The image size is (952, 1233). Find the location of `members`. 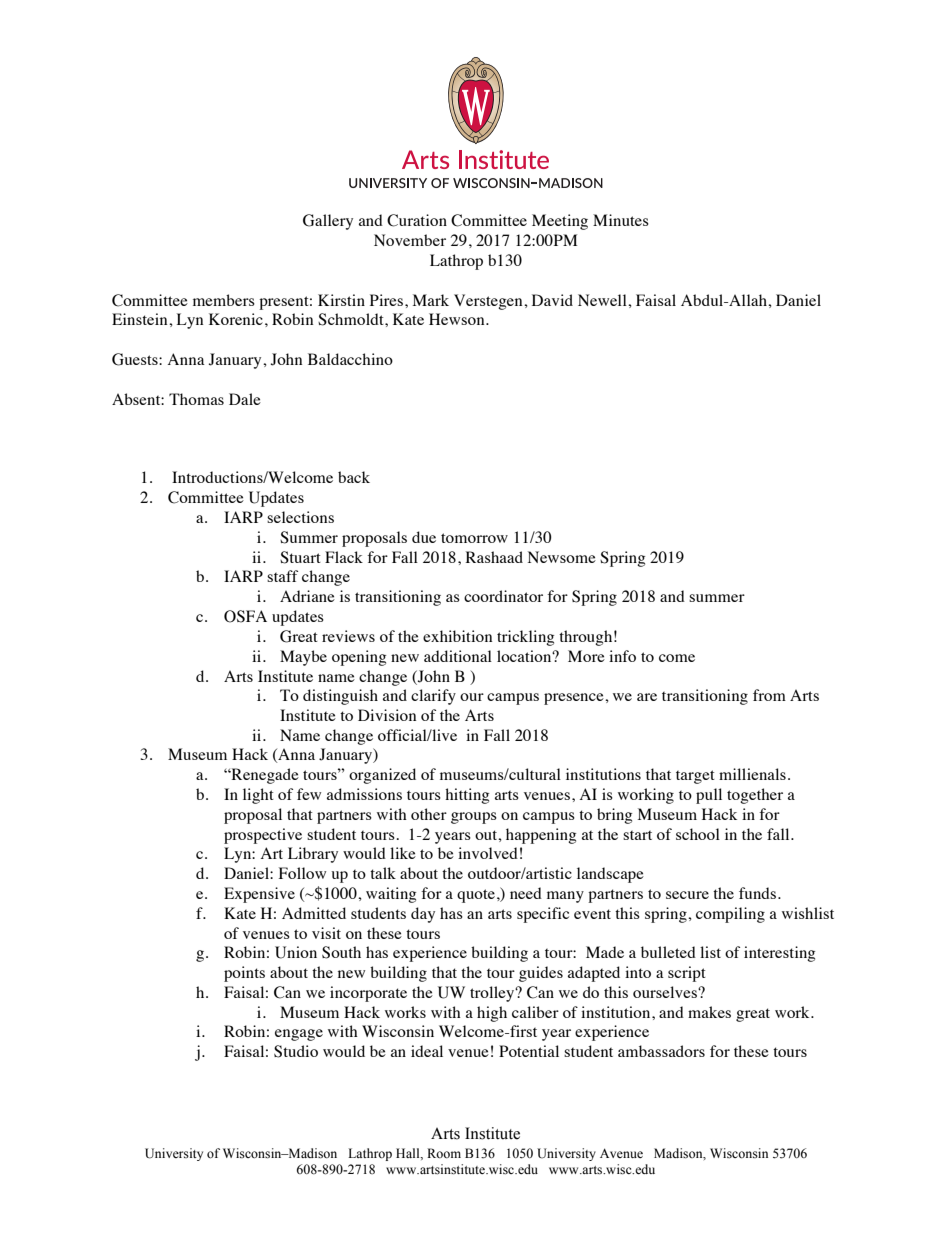

members is located at coordinates (224, 300).
